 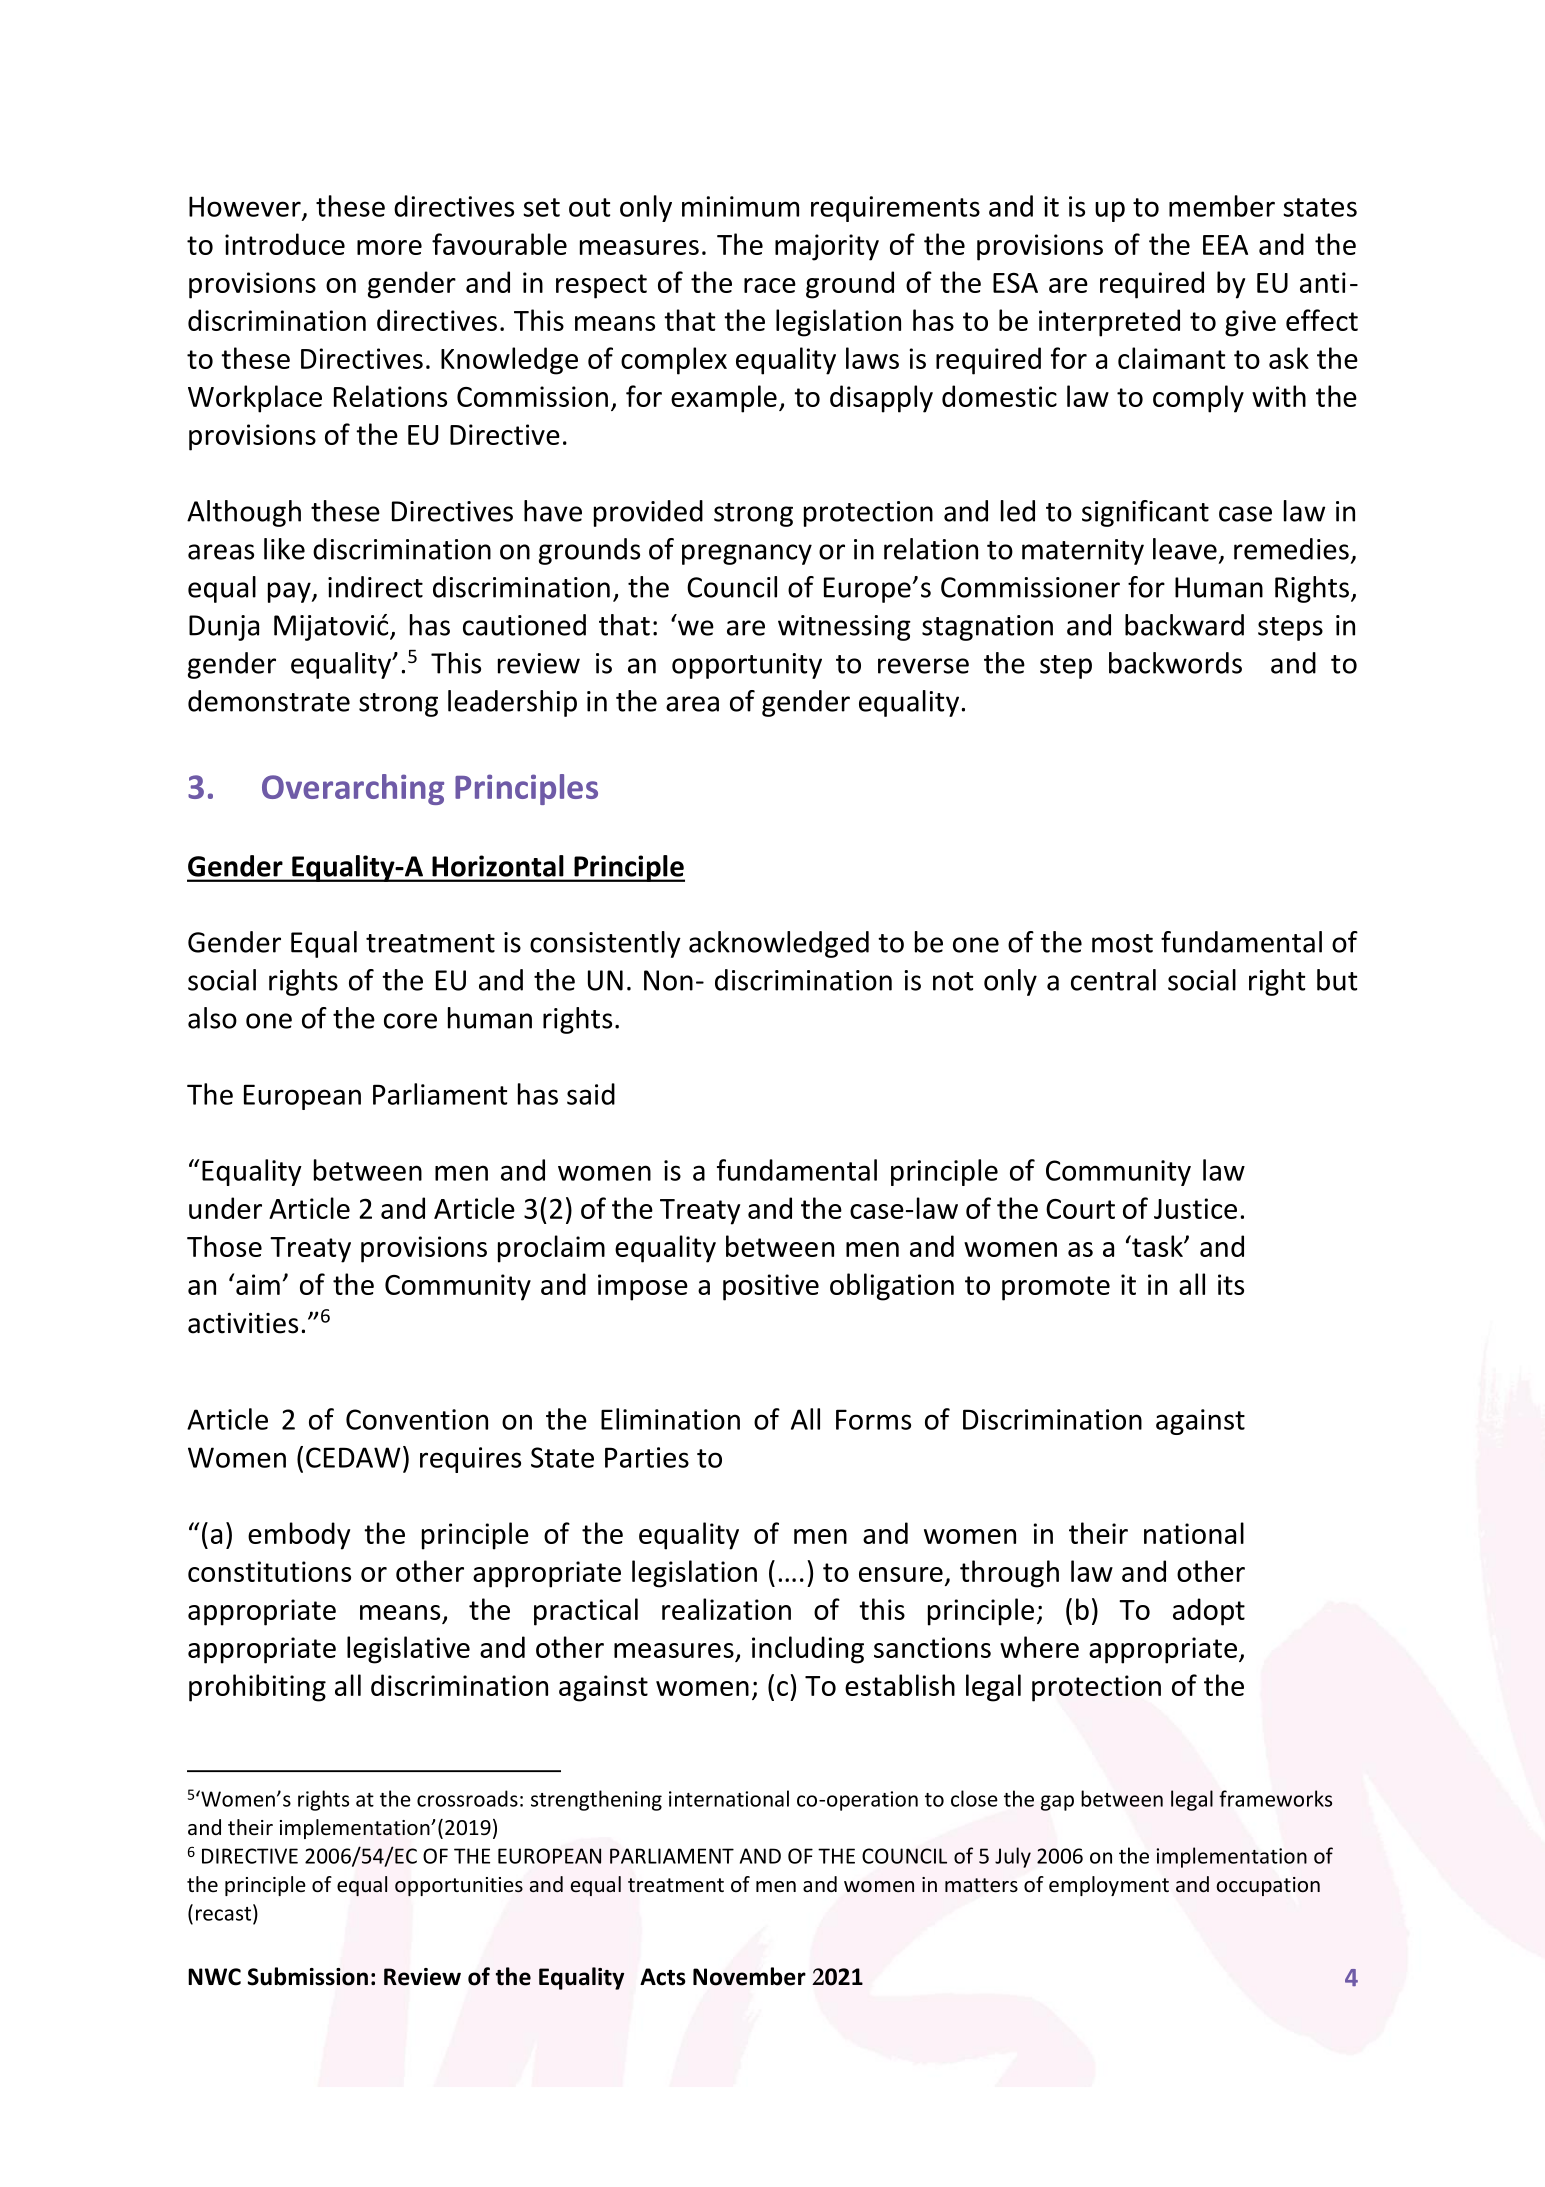 What do you see at coordinates (591, 1094) in the image?
I see `said` at bounding box center [591, 1094].
